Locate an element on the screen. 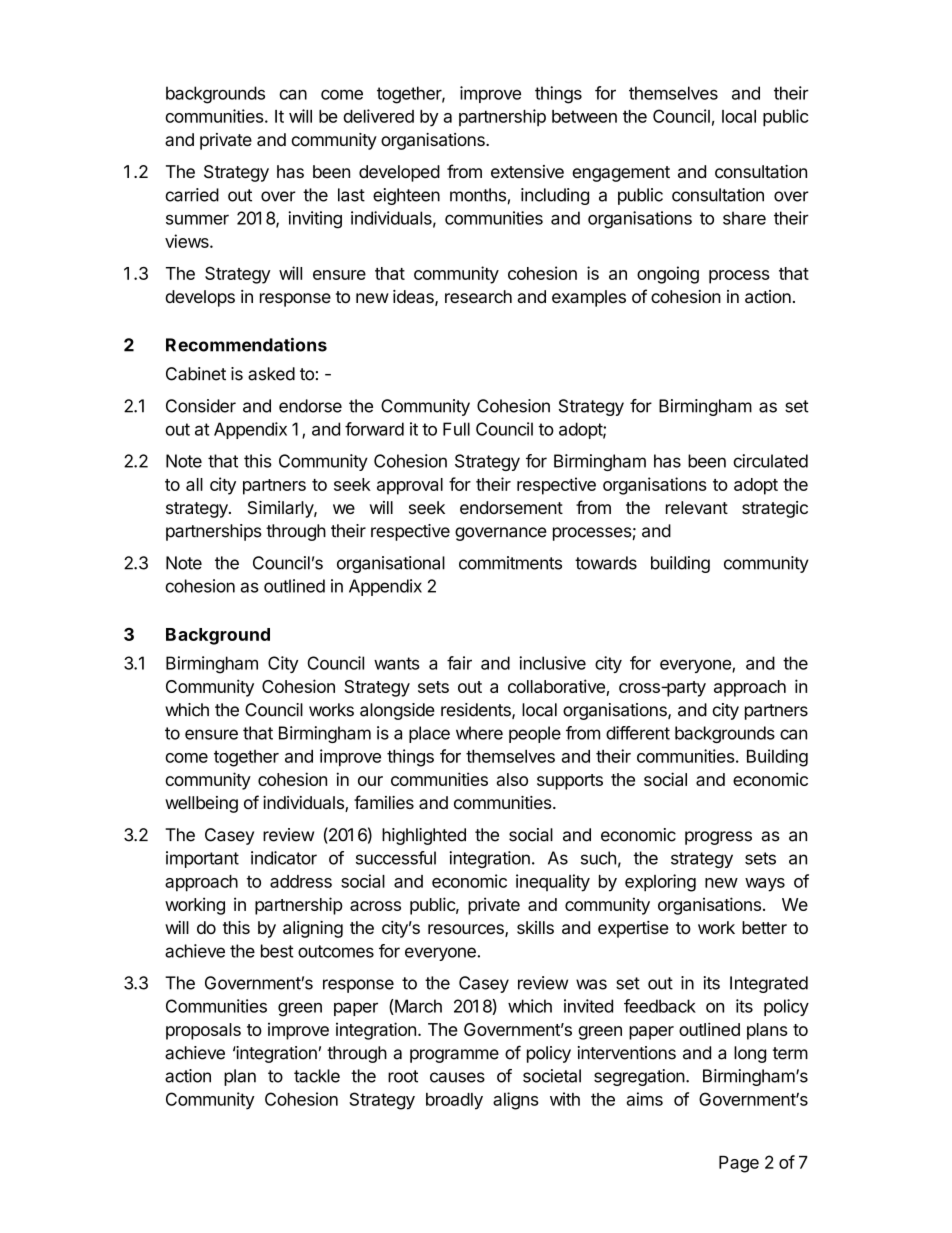 The height and width of the screenshot is (1233, 952). fair is located at coordinates (459, 663).
